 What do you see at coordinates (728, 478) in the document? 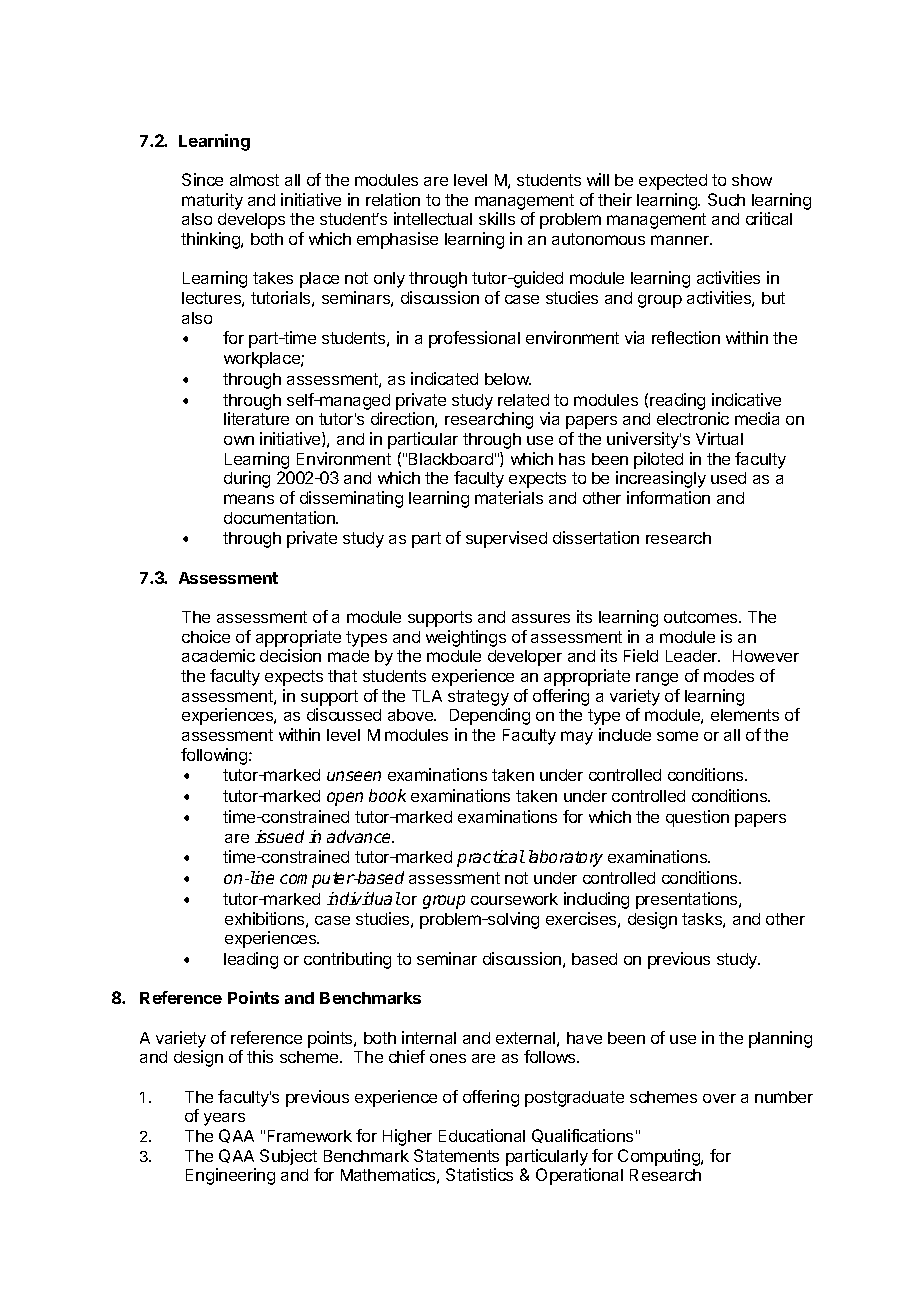
I see `used` at bounding box center [728, 478].
